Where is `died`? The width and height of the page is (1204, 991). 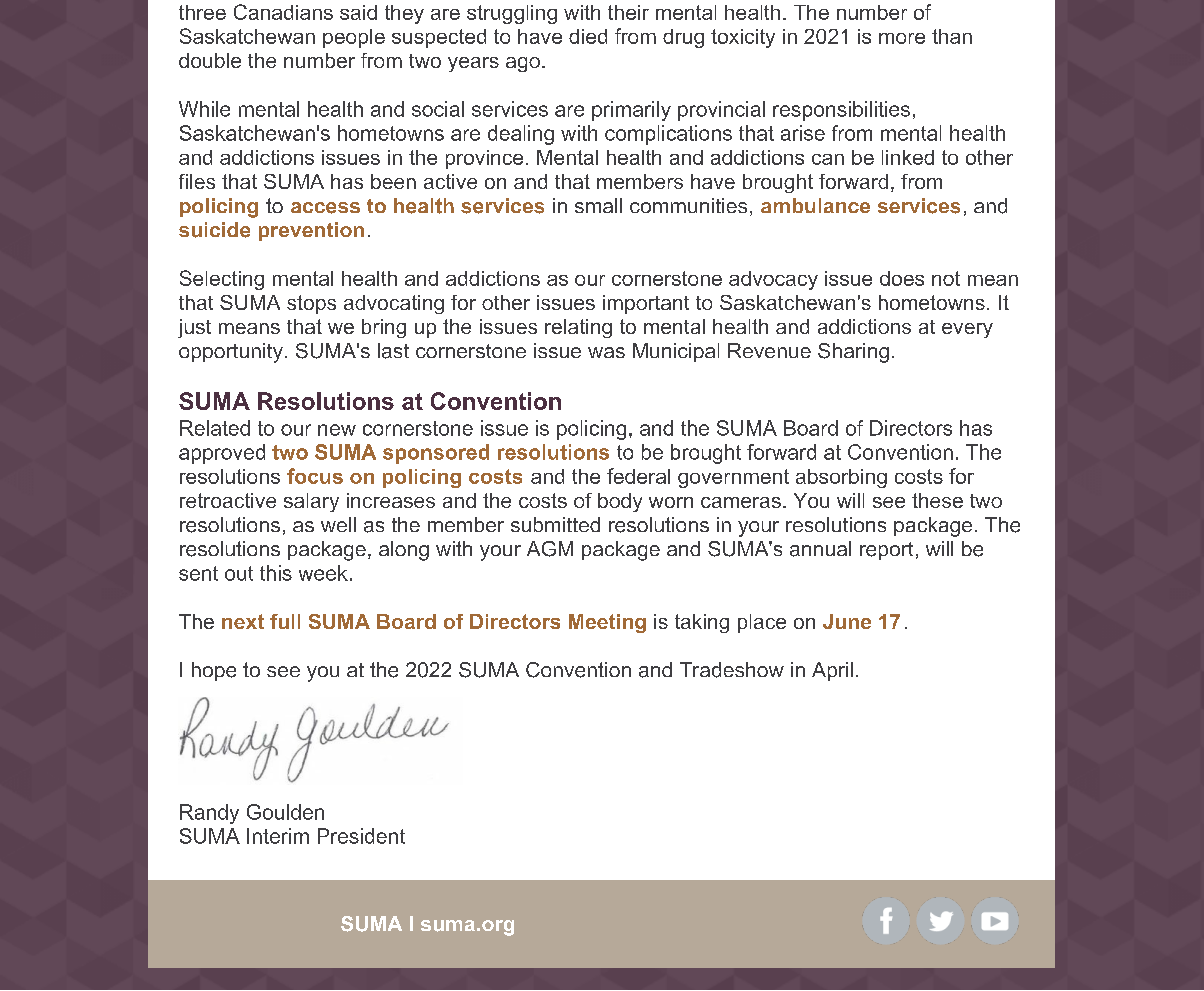 died is located at coordinates (588, 36).
